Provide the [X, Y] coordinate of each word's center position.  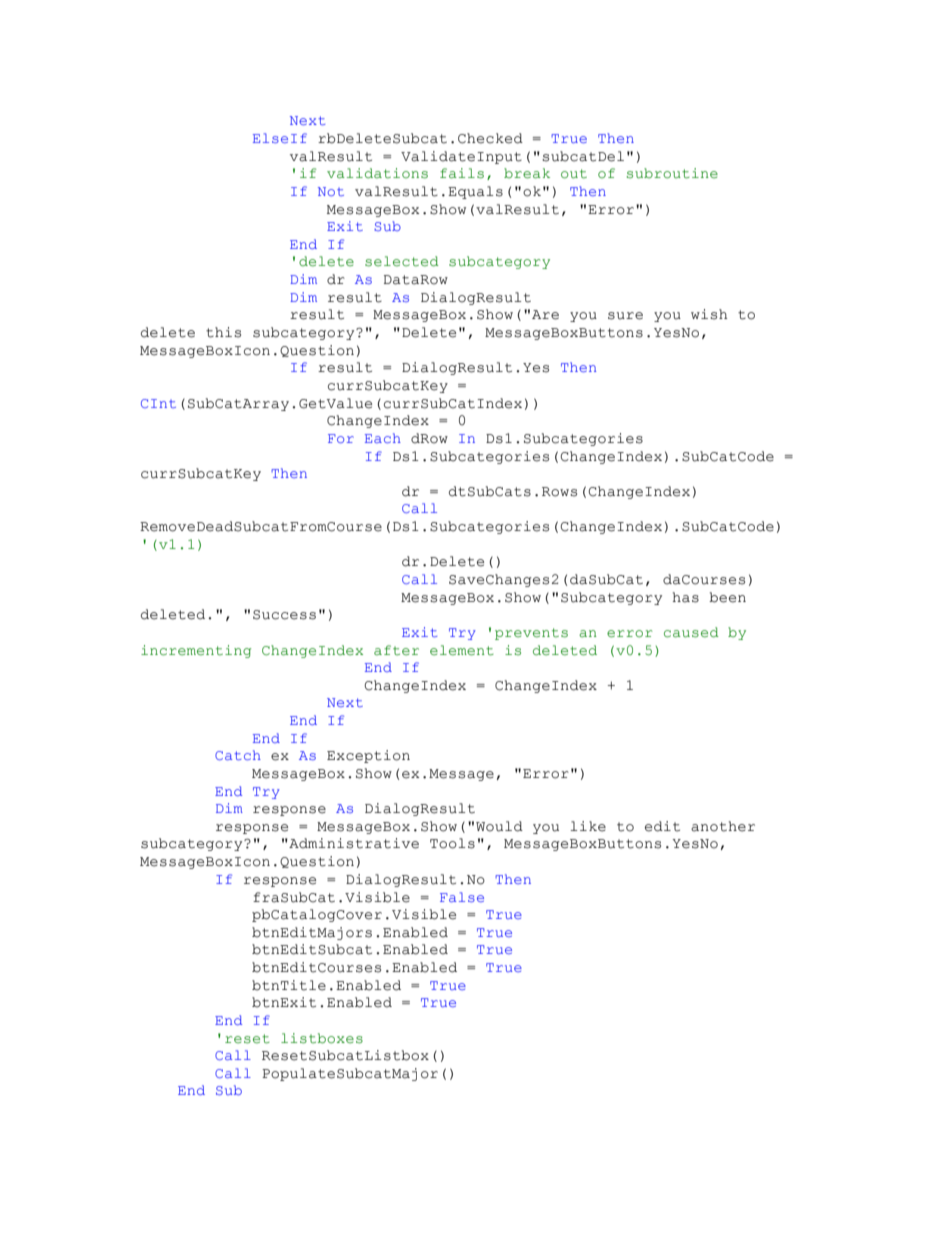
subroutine [672, 173]
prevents [531, 634]
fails [462, 173]
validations [377, 173]
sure [625, 316]
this [223, 332]
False [462, 897]
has [686, 597]
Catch [238, 755]
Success [284, 615]
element [462, 650]
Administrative [353, 843]
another [723, 826]
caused [691, 632]
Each [383, 438]
